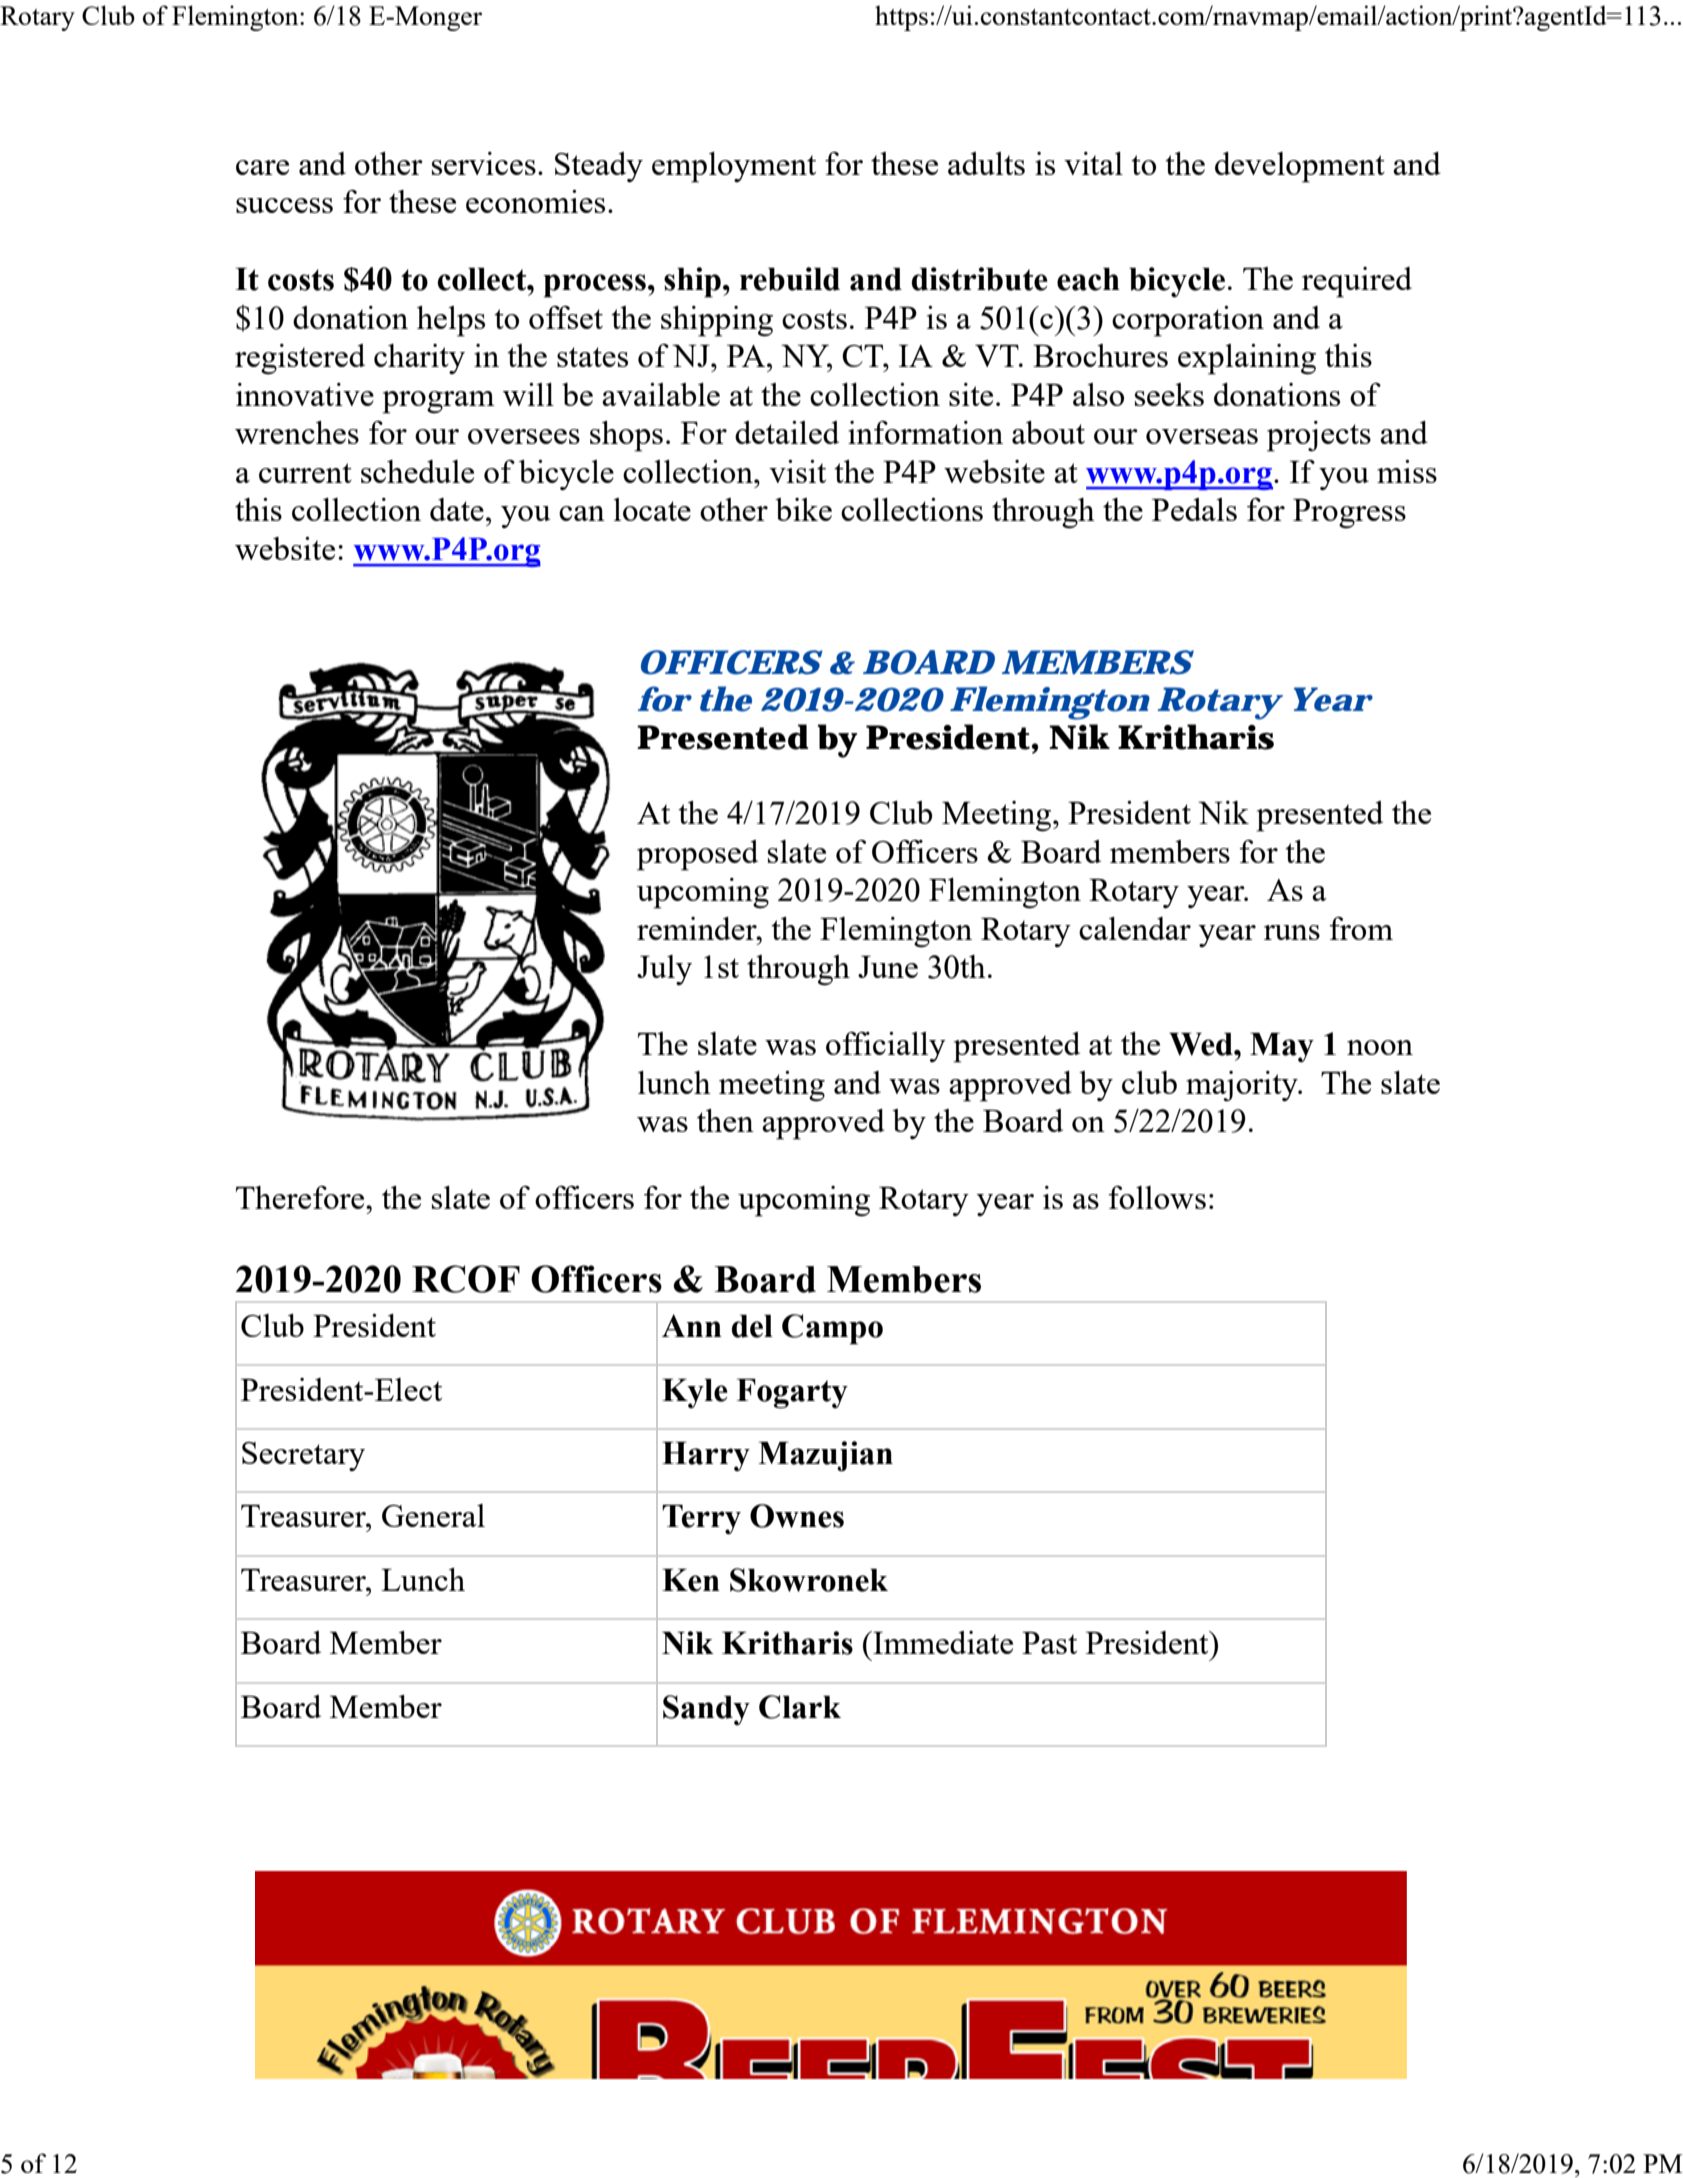 The image size is (1683, 2178). I want to click on follows, so click(1157, 1197).
